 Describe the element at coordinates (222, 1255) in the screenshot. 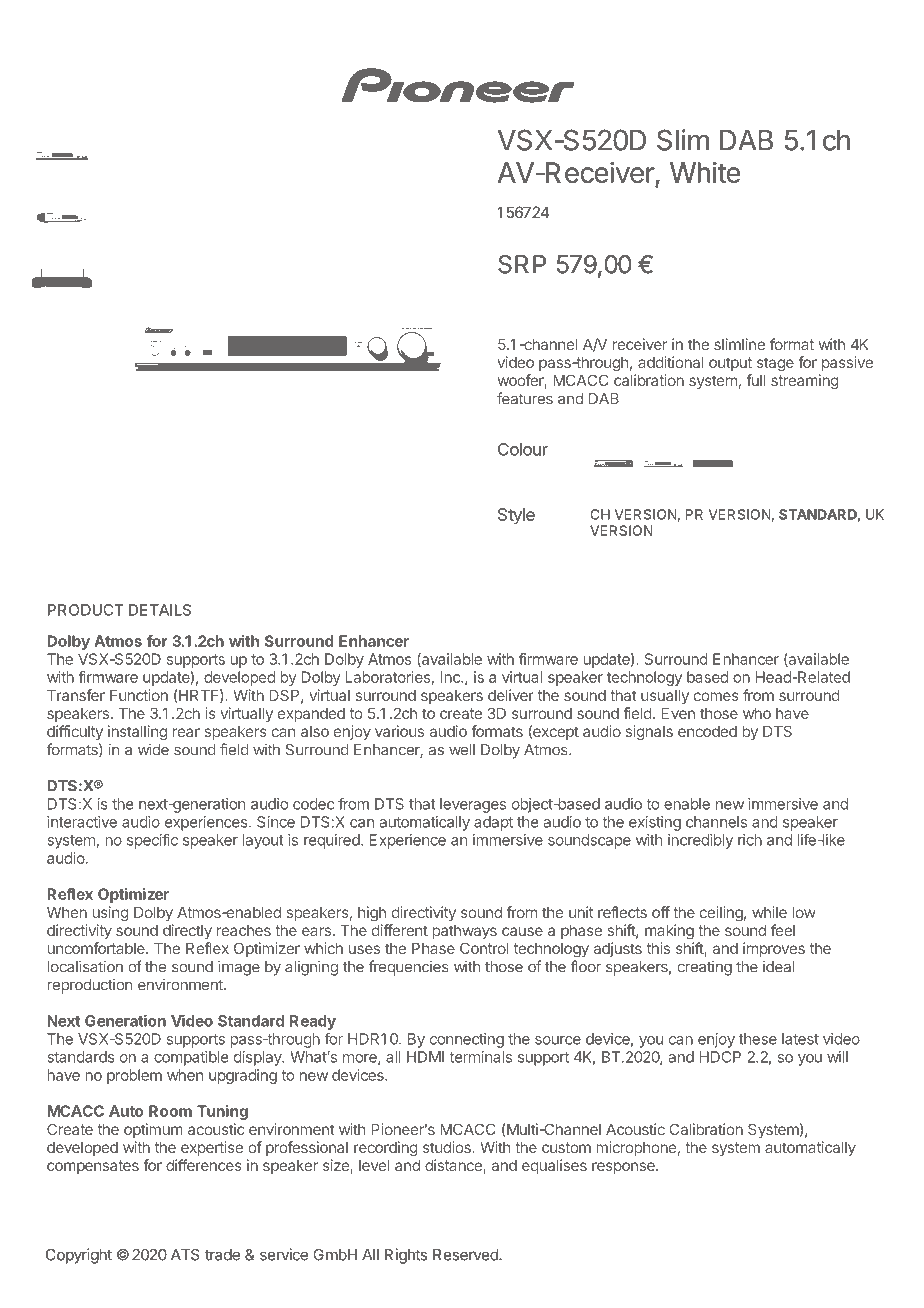

I see `trade` at that location.
